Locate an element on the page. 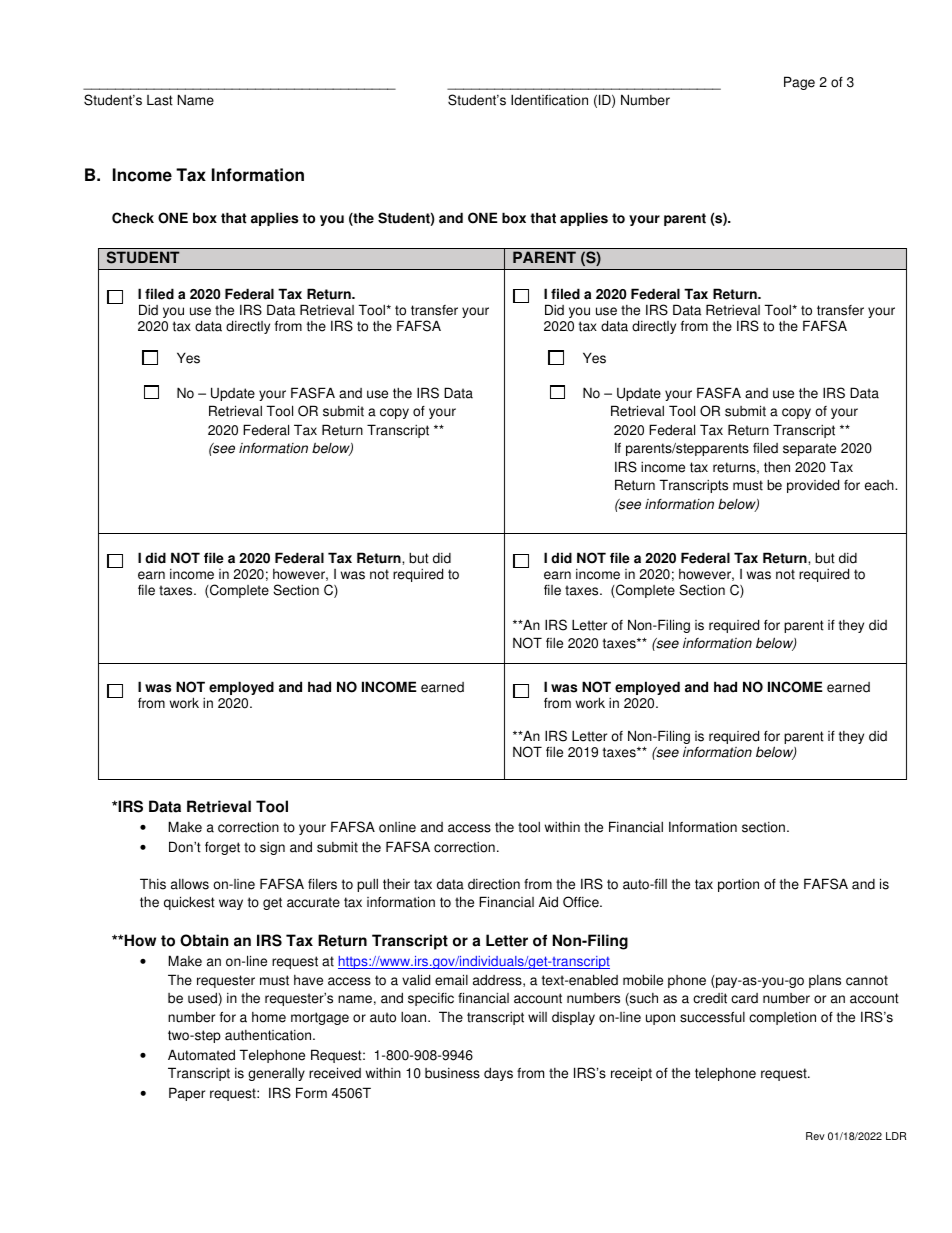 The image size is (952, 1233). forget is located at coordinates (222, 848).
